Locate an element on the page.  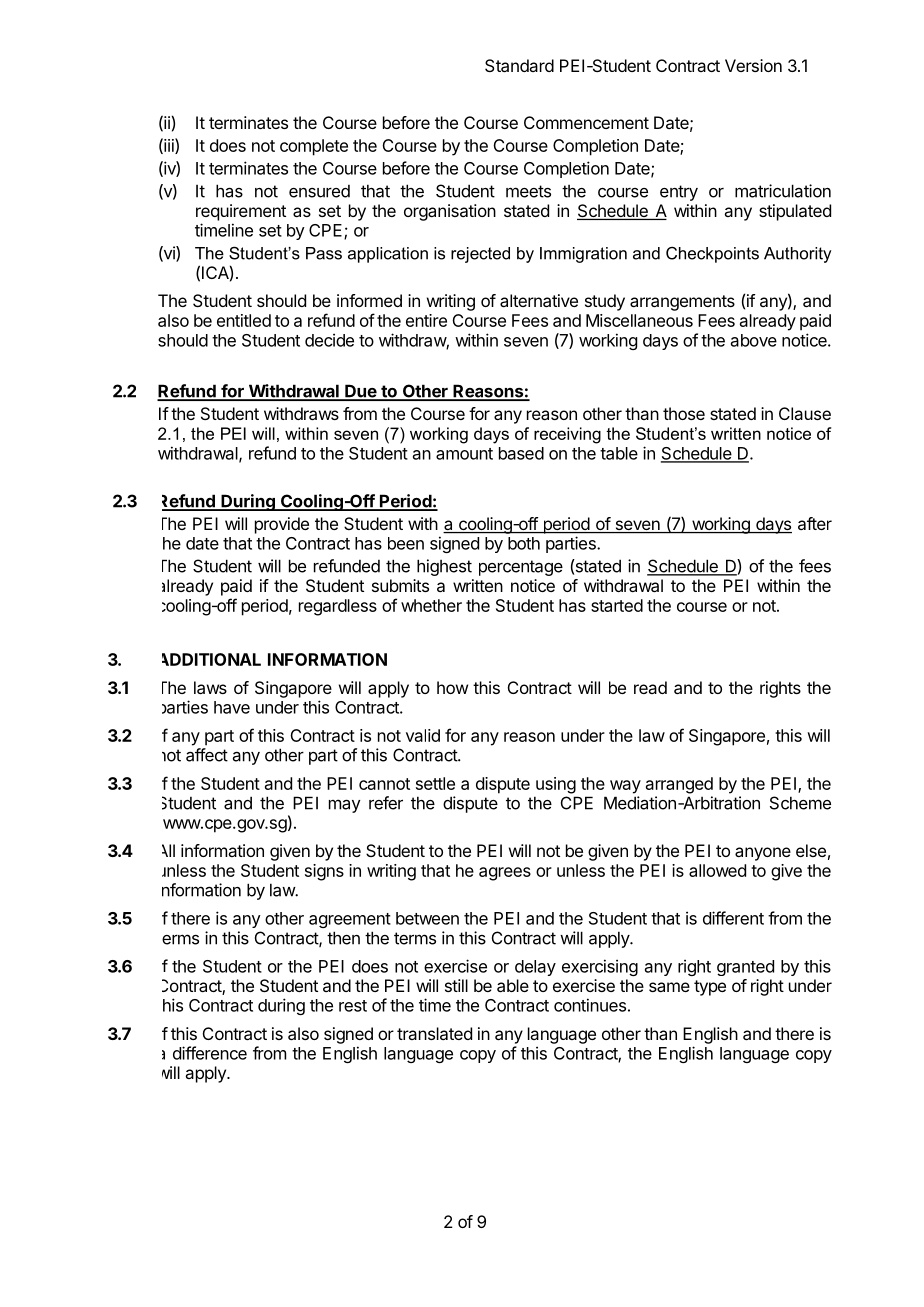
Due is located at coordinates (361, 392).
